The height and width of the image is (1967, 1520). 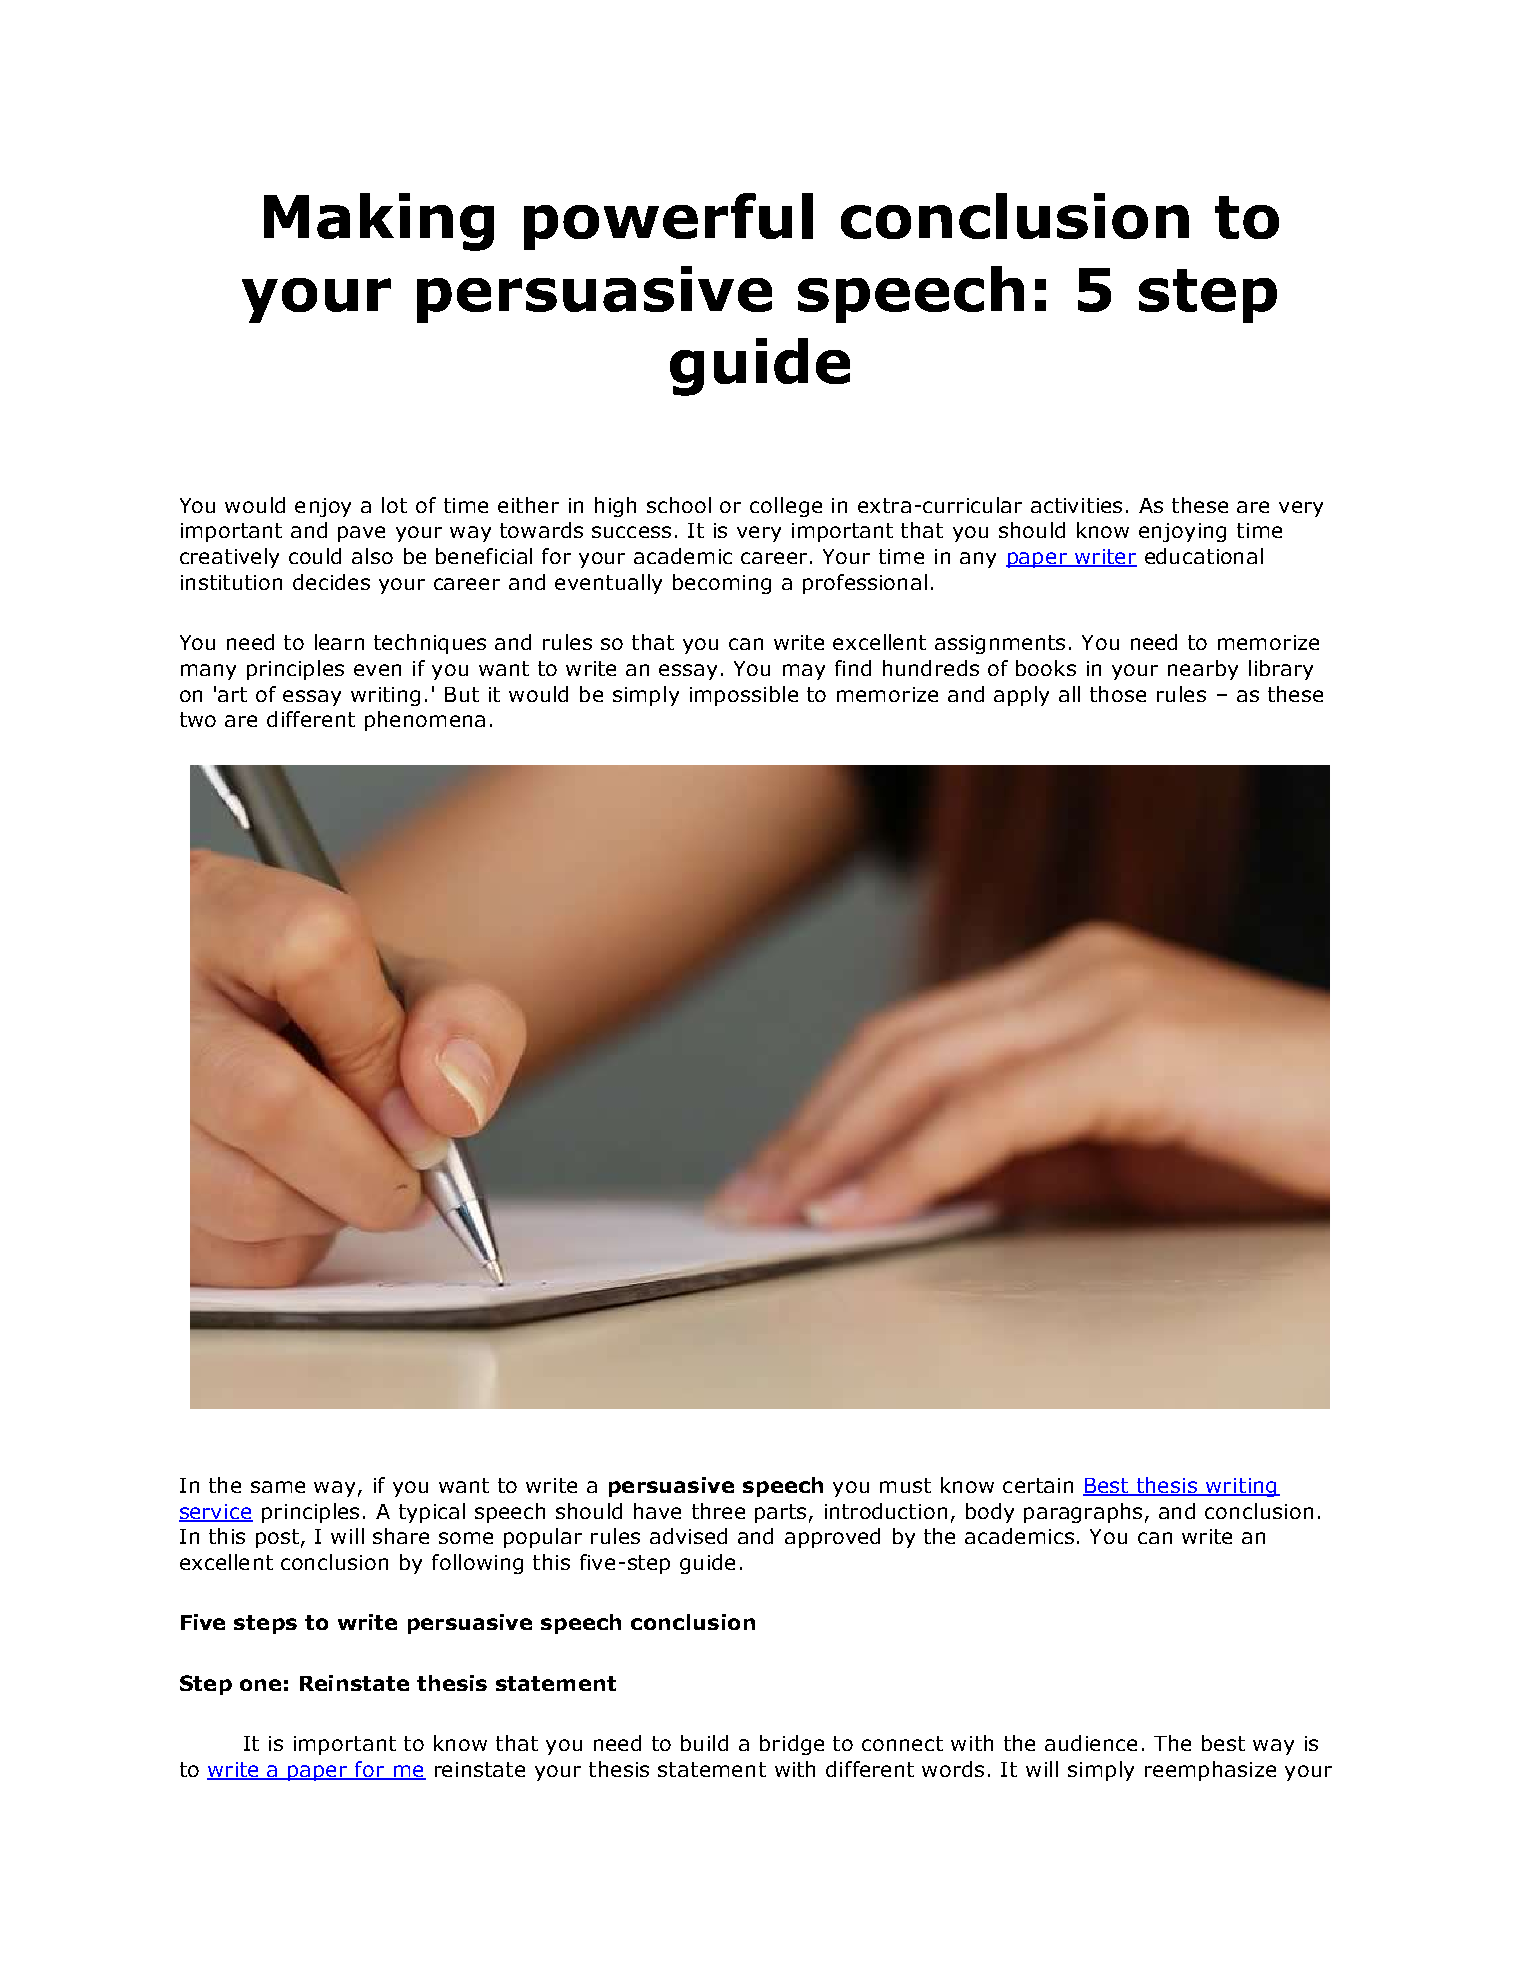 I want to click on one, so click(x=260, y=1685).
